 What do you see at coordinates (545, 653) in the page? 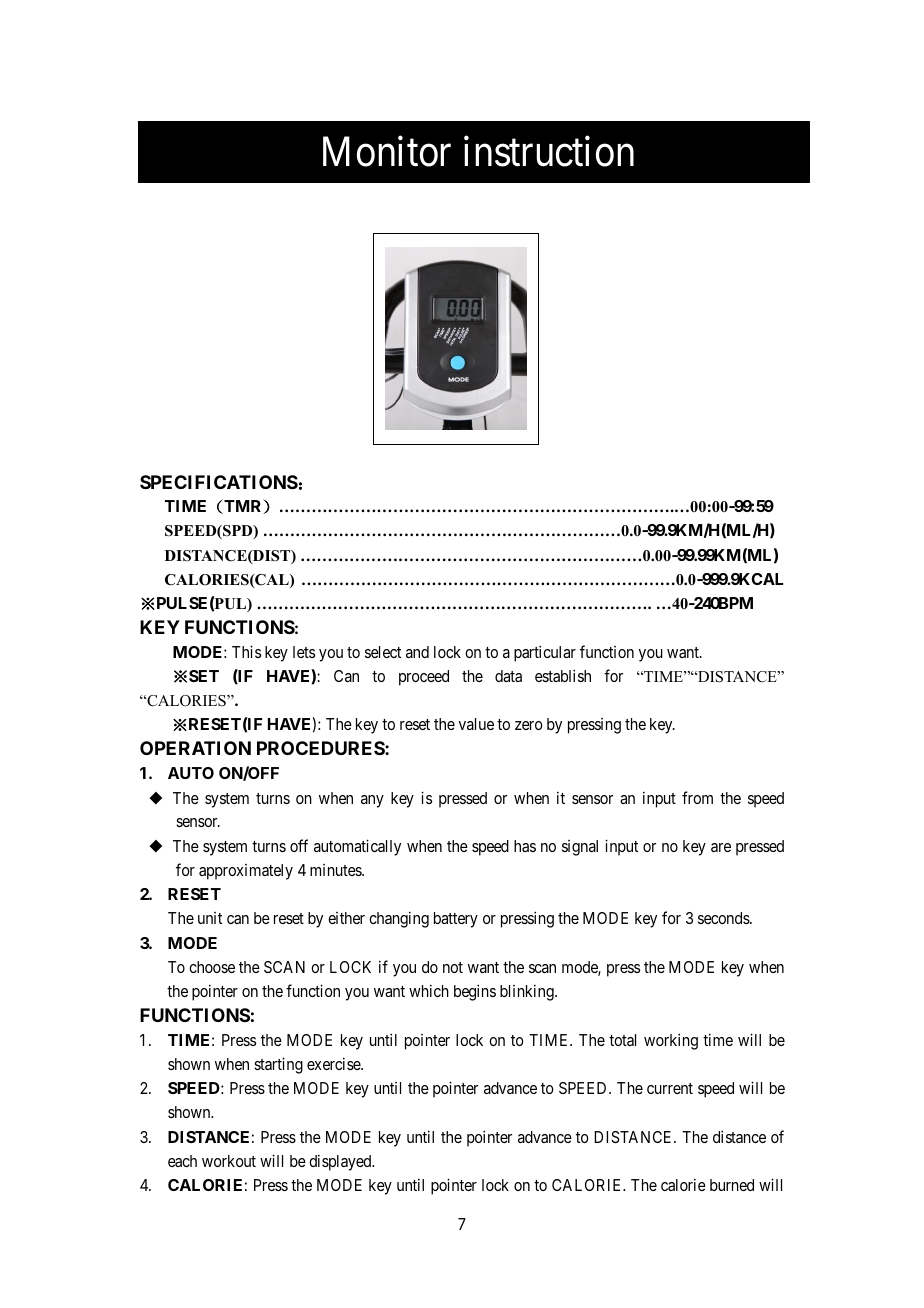
I see `particular` at bounding box center [545, 653].
